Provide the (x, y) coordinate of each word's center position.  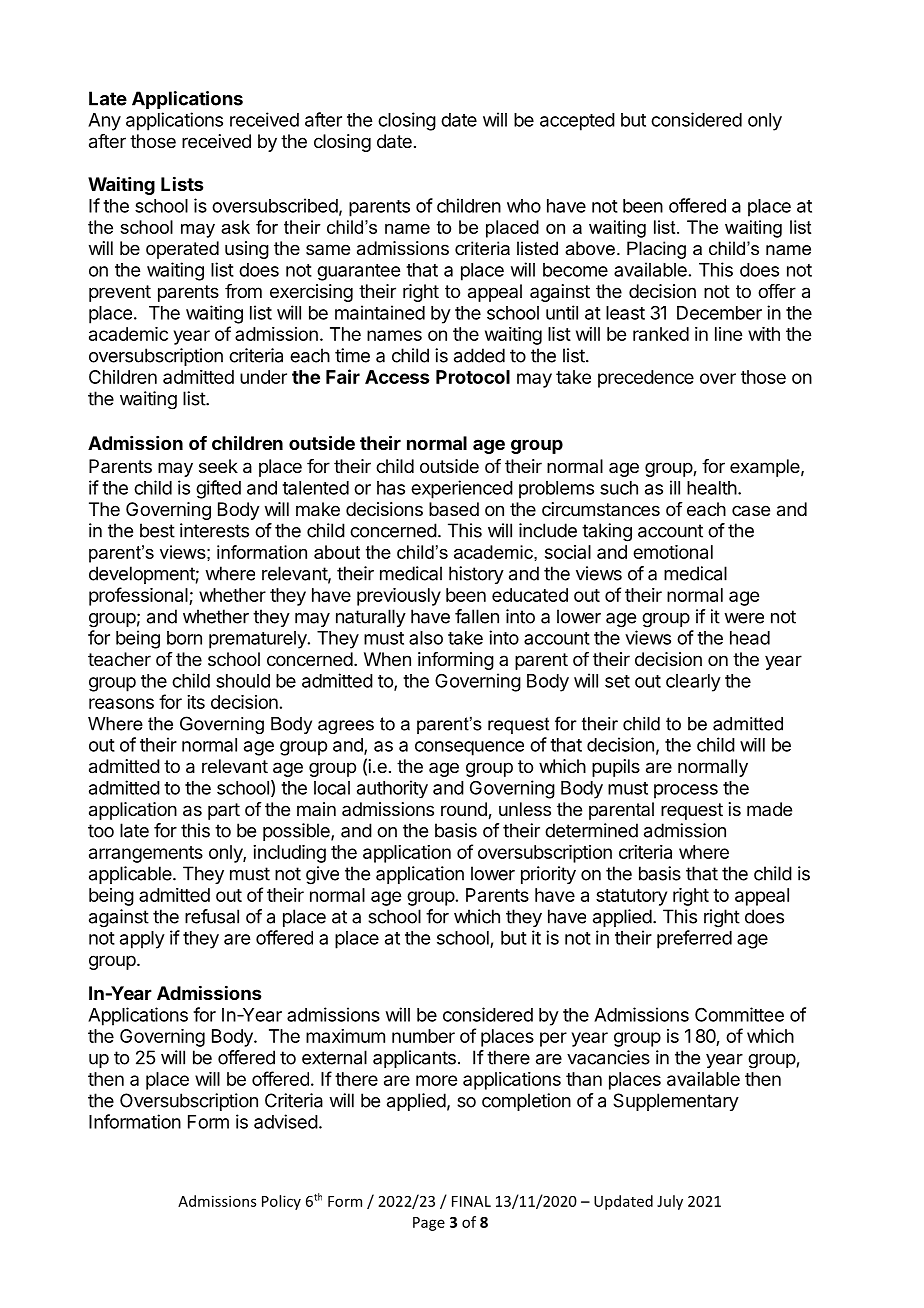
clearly (693, 683)
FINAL (471, 1201)
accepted (577, 122)
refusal (212, 916)
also (426, 638)
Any (104, 122)
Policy (281, 1202)
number (423, 1036)
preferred (694, 939)
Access (397, 377)
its (196, 702)
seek (218, 466)
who (524, 206)
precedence (646, 379)
